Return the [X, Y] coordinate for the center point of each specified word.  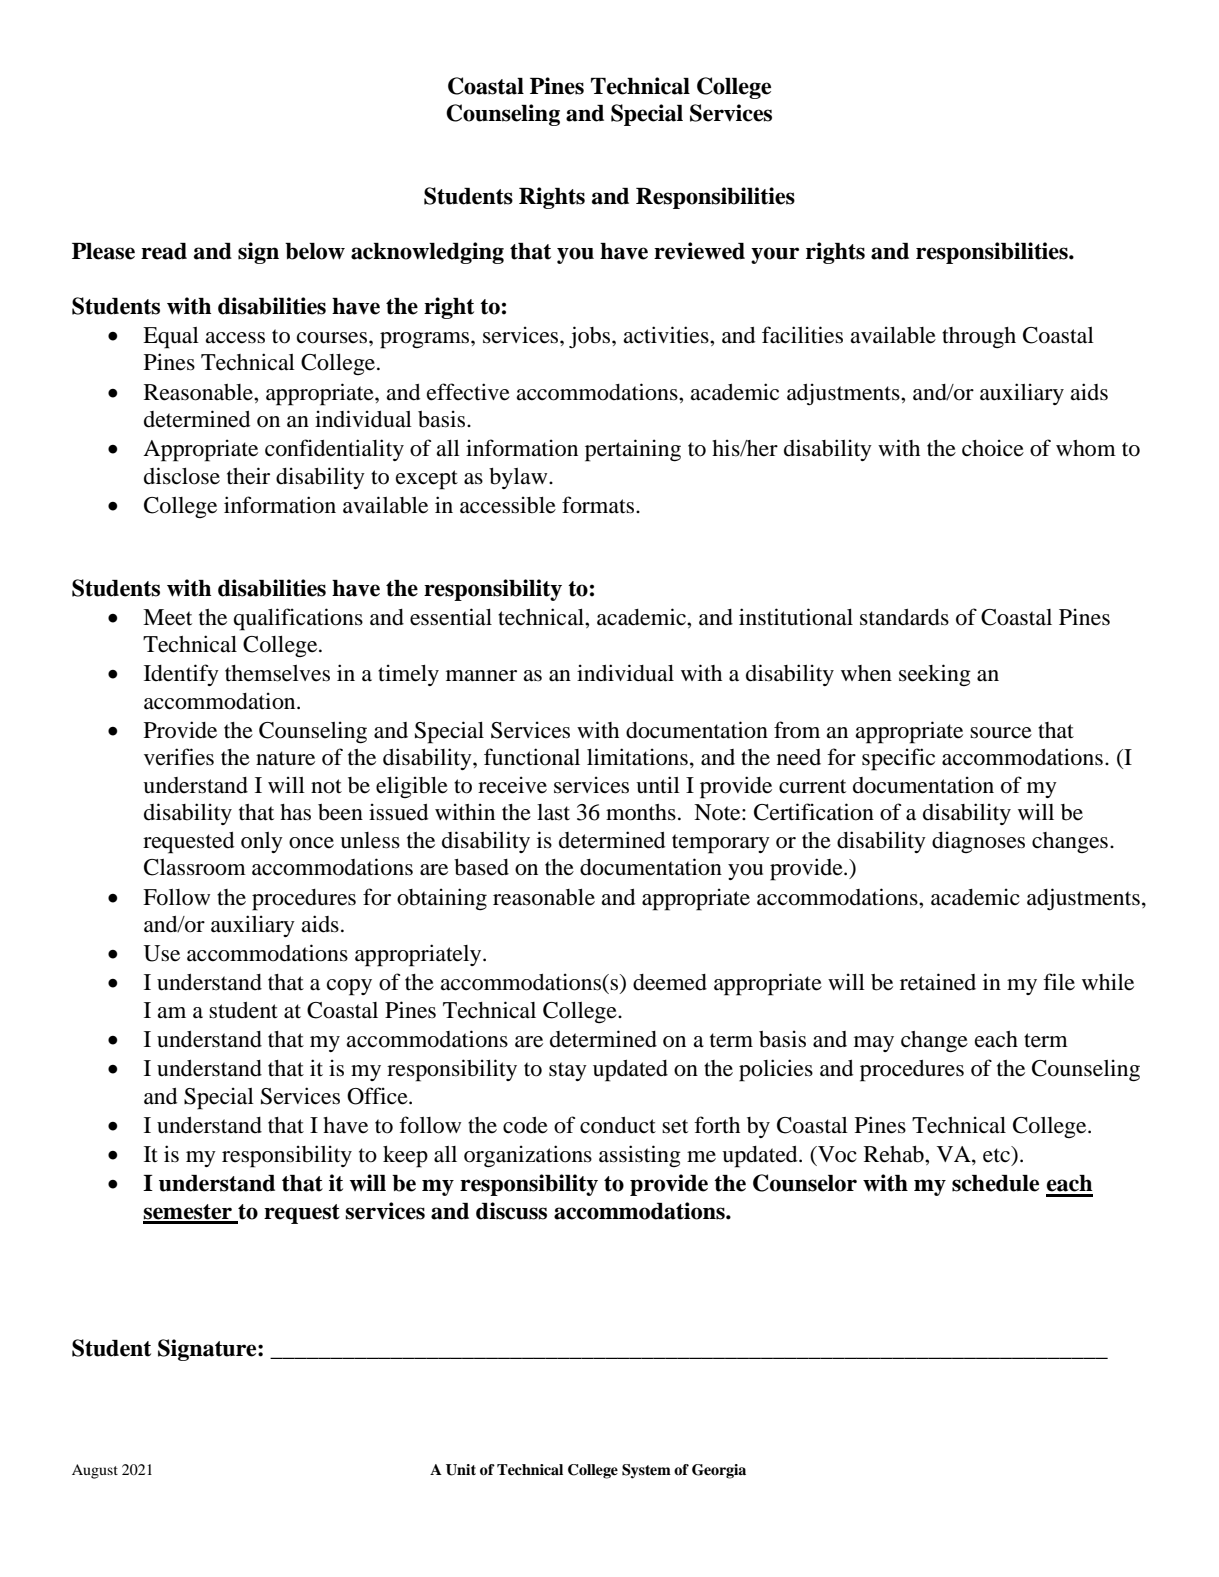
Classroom [195, 867]
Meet [167, 617]
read [164, 251]
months [641, 812]
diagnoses [978, 842]
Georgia [719, 1471]
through [979, 338]
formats [599, 505]
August [95, 1471]
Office [378, 1096]
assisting [640, 1156]
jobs [591, 337]
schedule [995, 1183]
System [646, 1471]
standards [904, 617]
